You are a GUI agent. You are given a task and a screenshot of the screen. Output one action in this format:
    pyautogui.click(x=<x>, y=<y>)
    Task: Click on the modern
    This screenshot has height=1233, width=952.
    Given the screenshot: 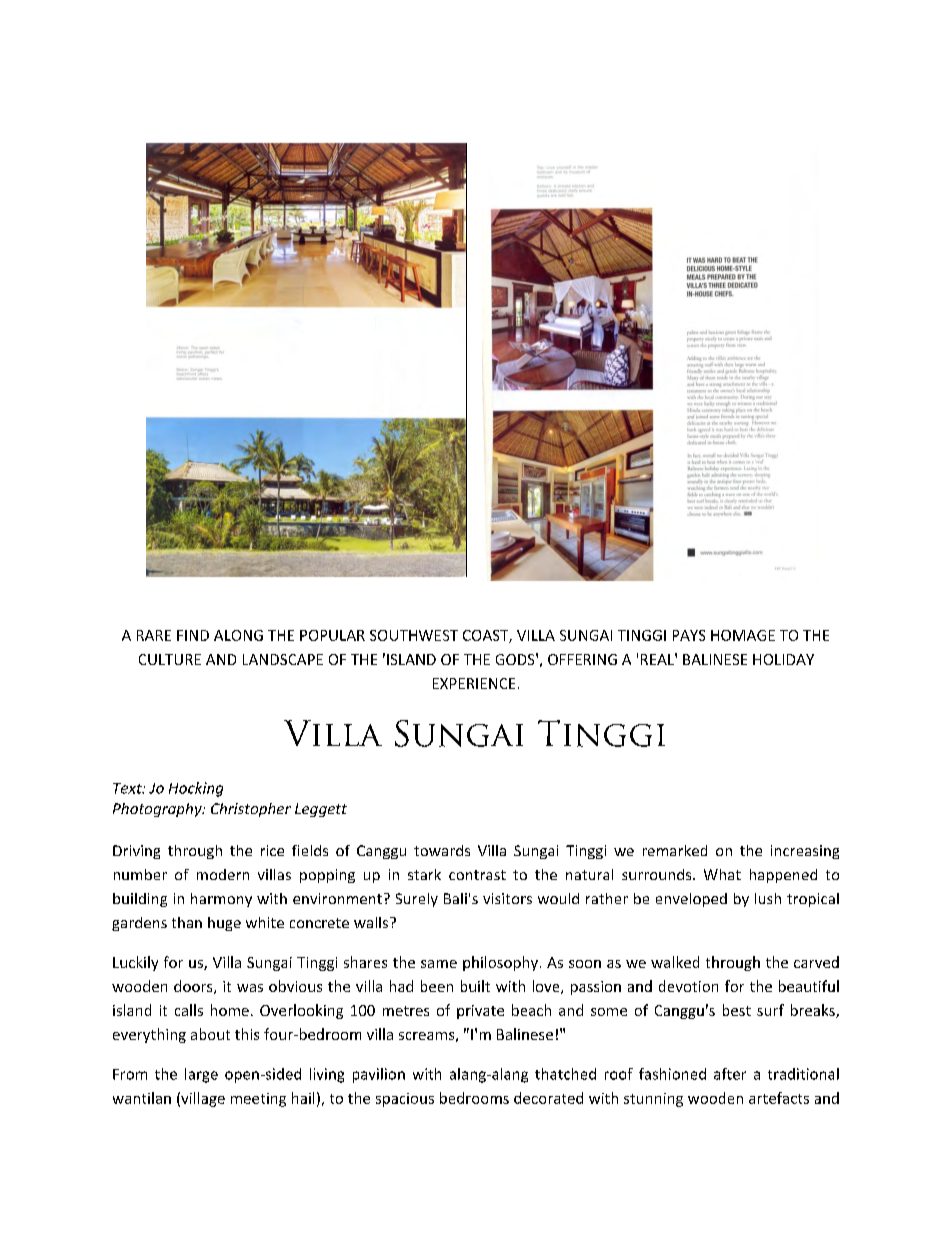 What is the action you would take?
    pyautogui.click(x=223, y=874)
